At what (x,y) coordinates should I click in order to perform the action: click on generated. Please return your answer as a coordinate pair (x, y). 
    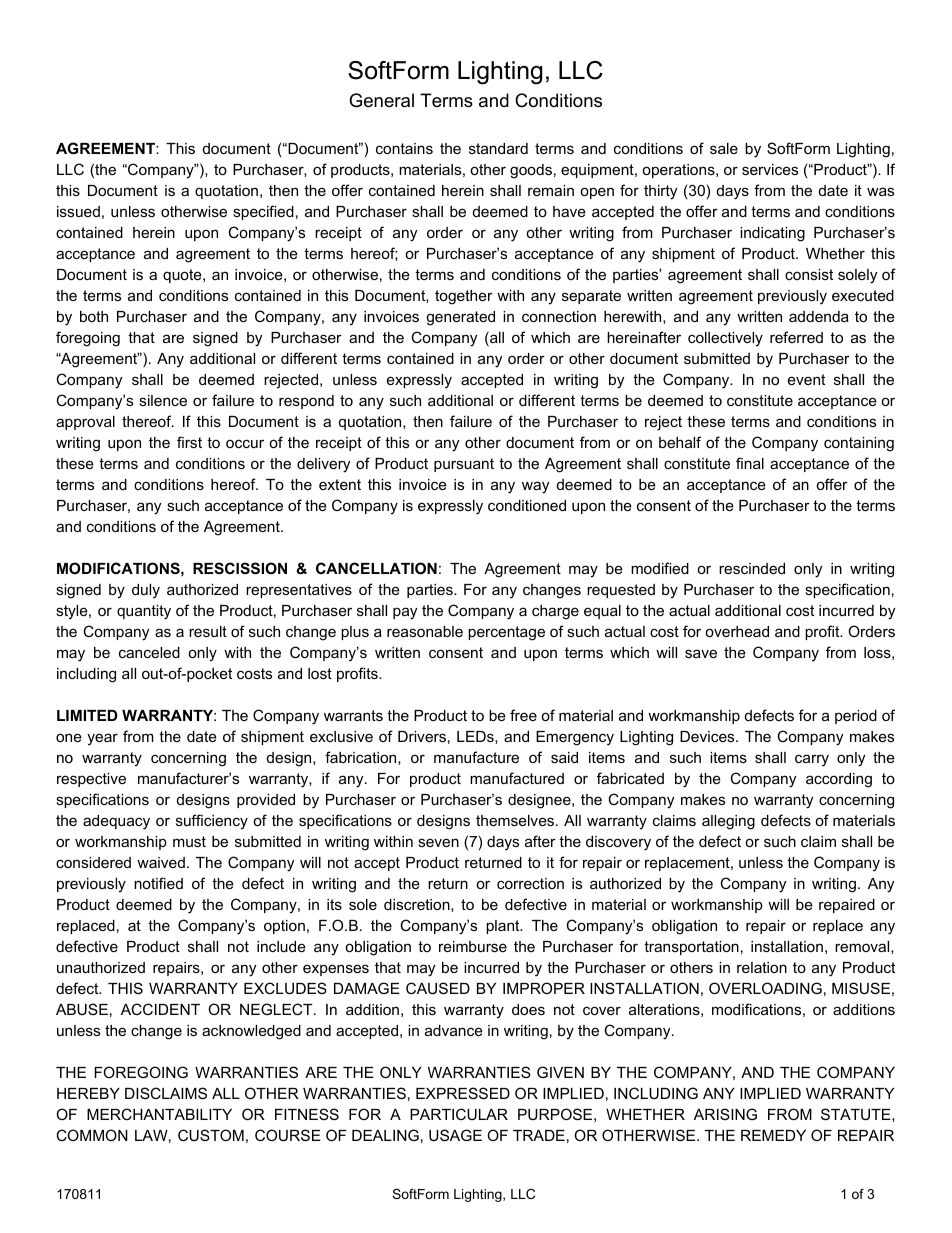
    Looking at the image, I should click on (460, 318).
